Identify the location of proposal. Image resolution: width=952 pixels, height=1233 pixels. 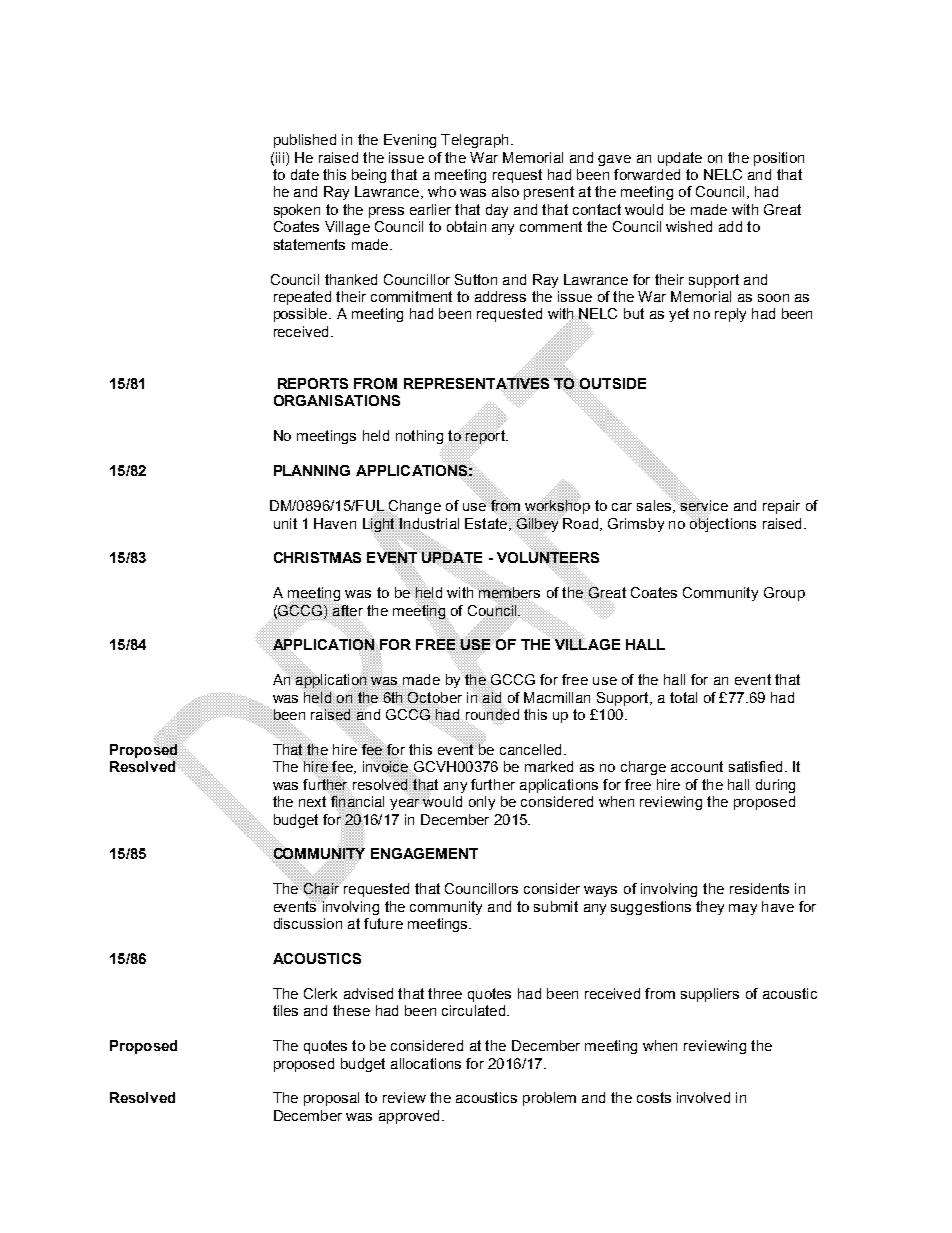
(331, 1099).
